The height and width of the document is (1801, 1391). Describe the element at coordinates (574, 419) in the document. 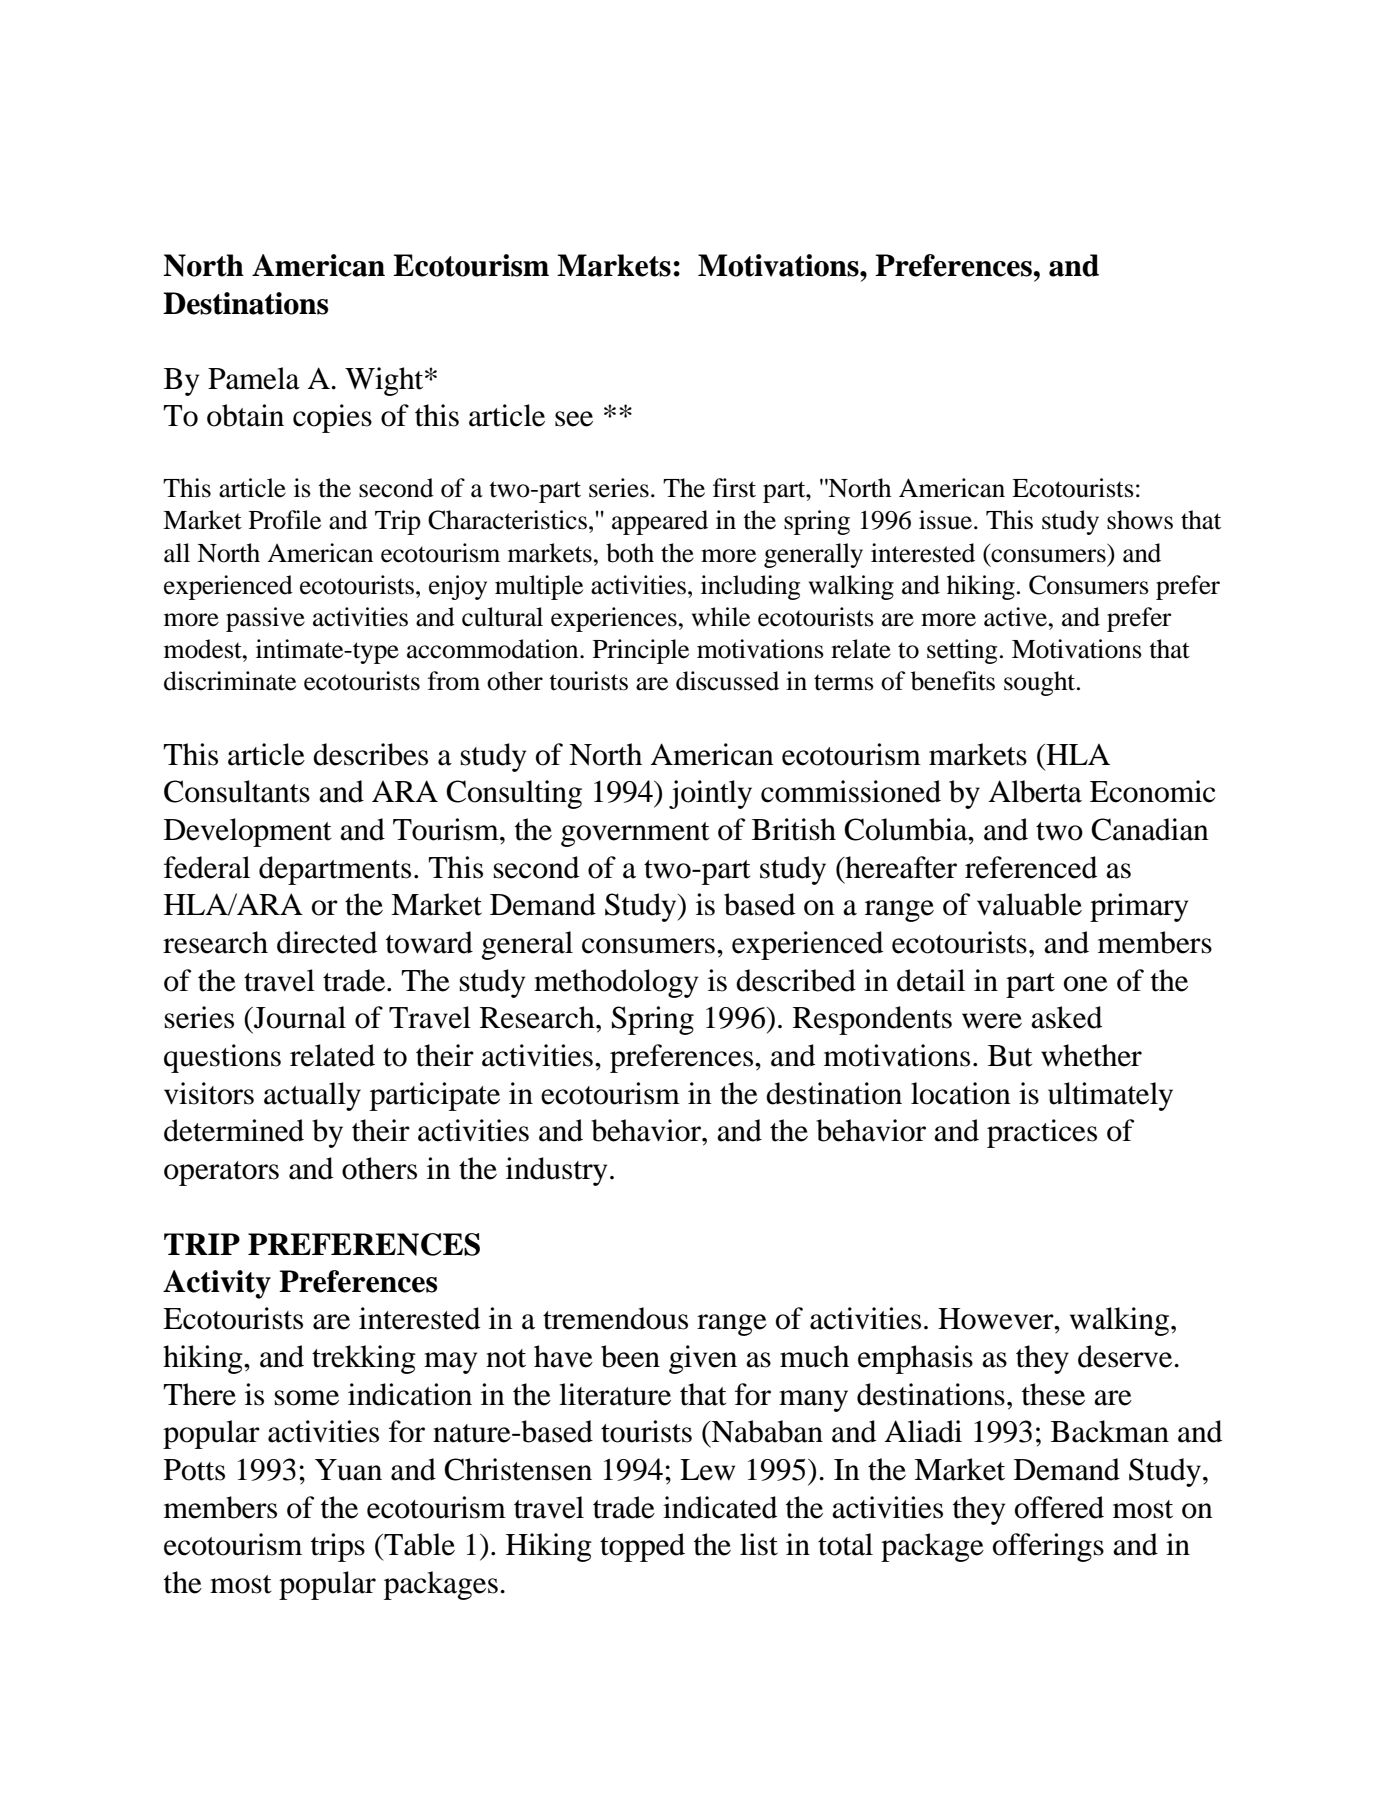

I see `see` at that location.
